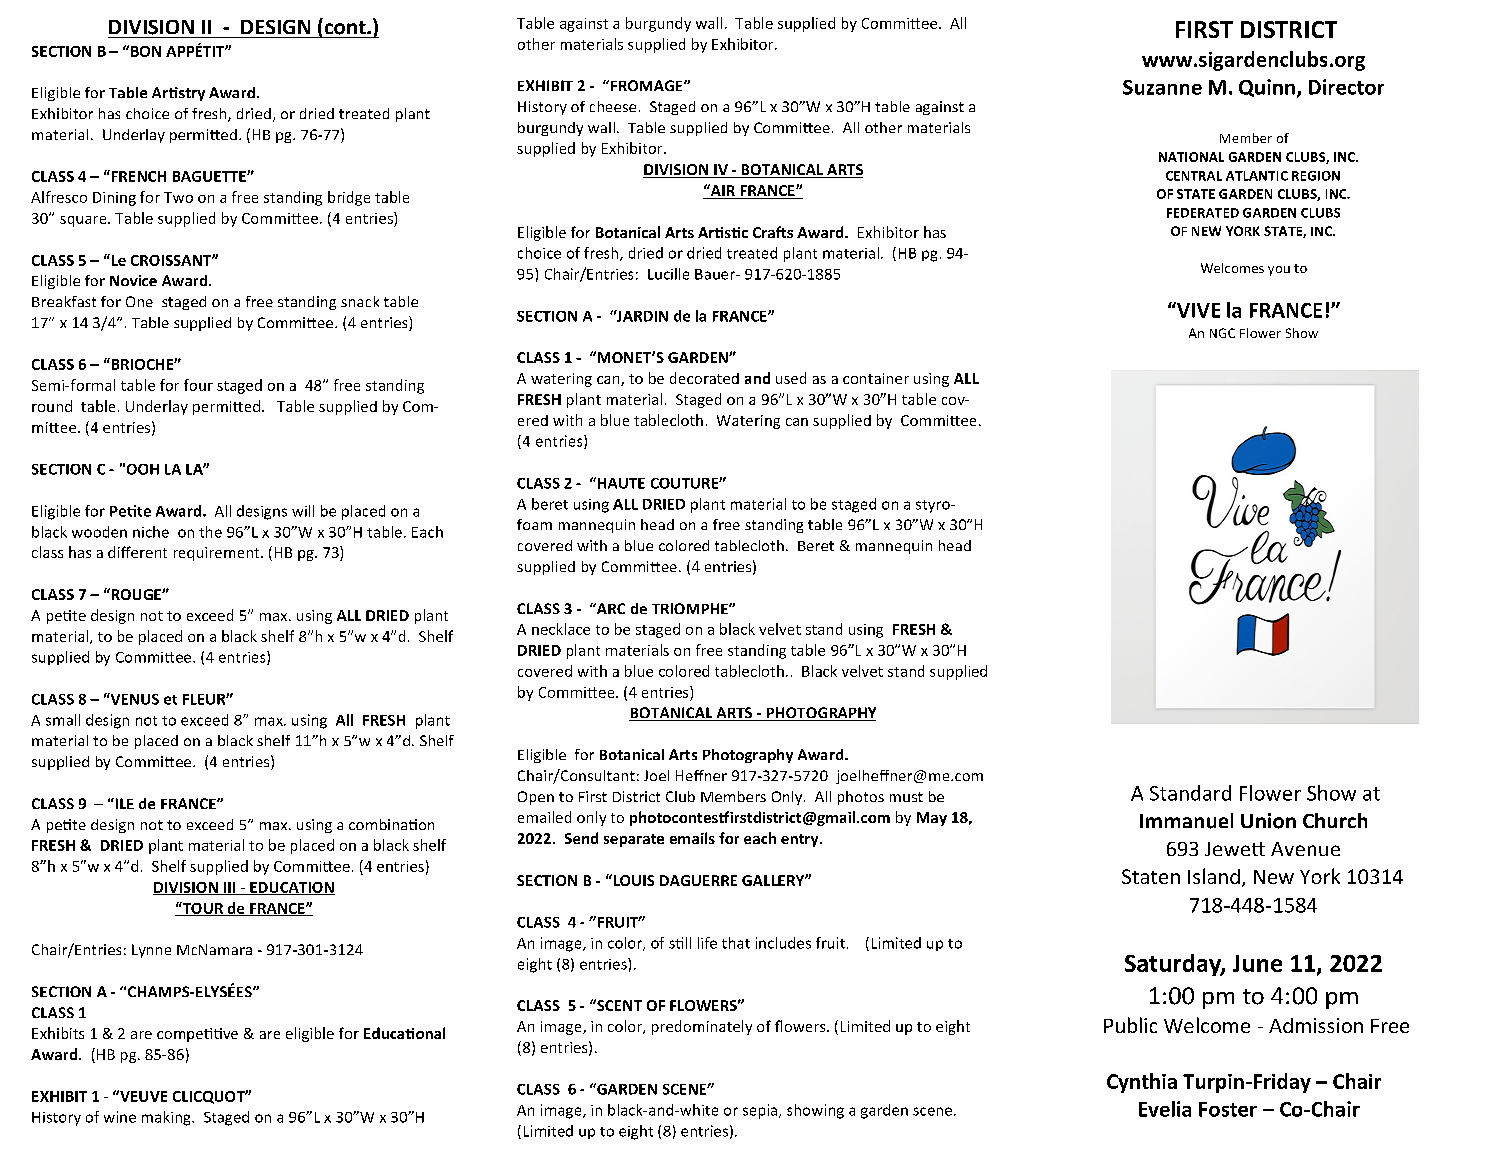 The height and width of the screenshot is (1164, 1506). What do you see at coordinates (178, 94) in the screenshot?
I see `Artistry` at bounding box center [178, 94].
